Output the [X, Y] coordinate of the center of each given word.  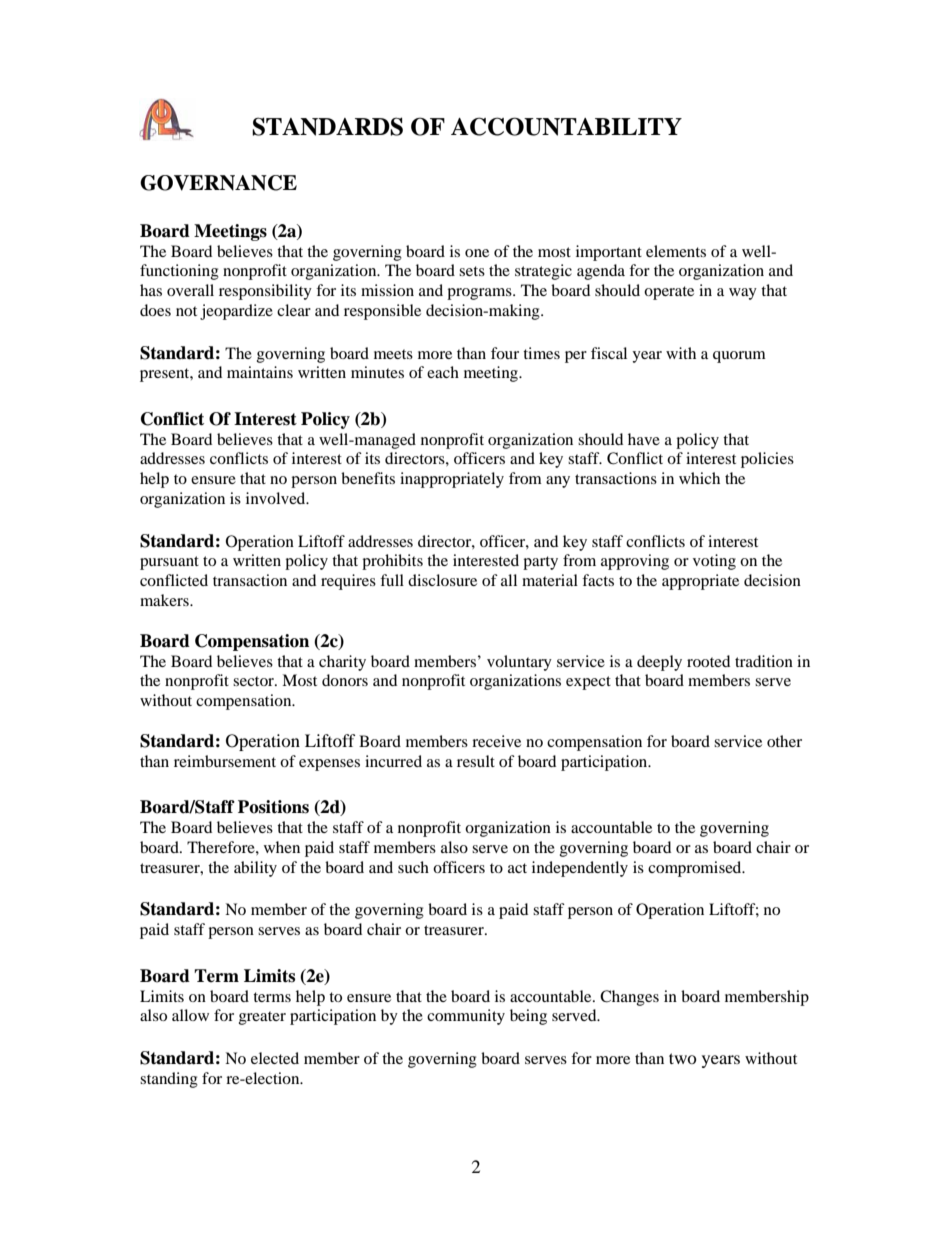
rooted [708, 661]
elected [275, 1058]
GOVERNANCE [218, 183]
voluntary [519, 663]
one [477, 253]
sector [254, 681]
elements [676, 251]
